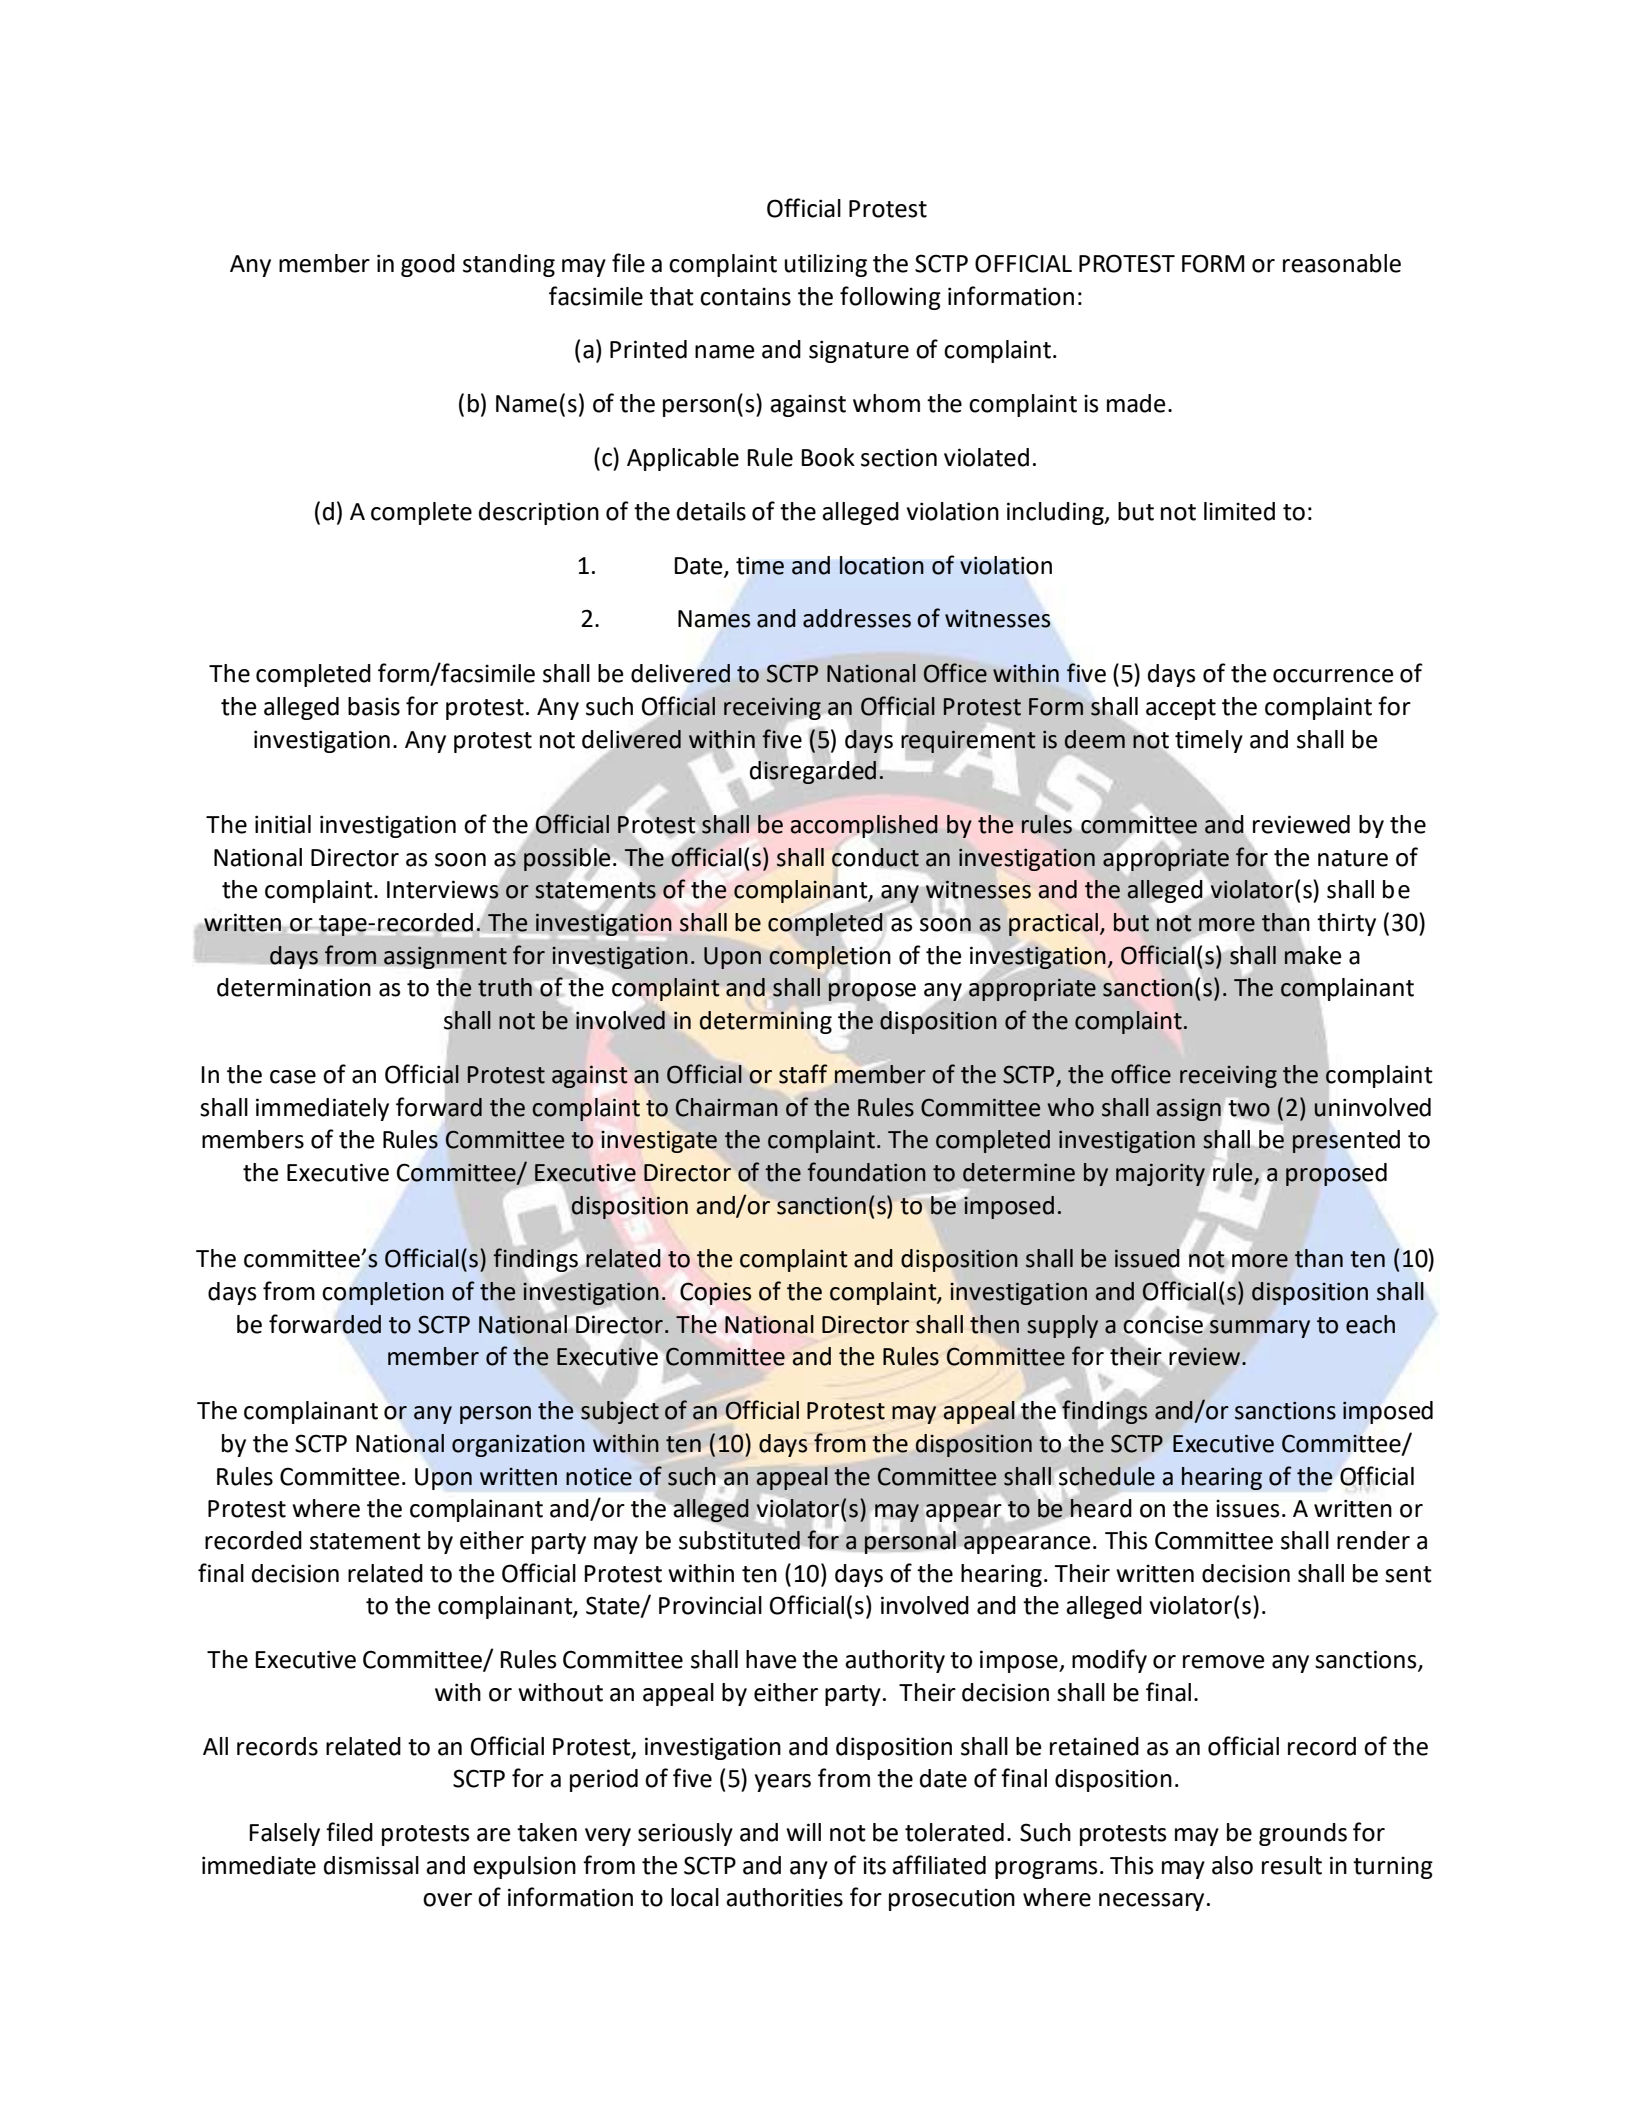 This screenshot has height=2113, width=1633. I want to click on summary, so click(1260, 1329).
